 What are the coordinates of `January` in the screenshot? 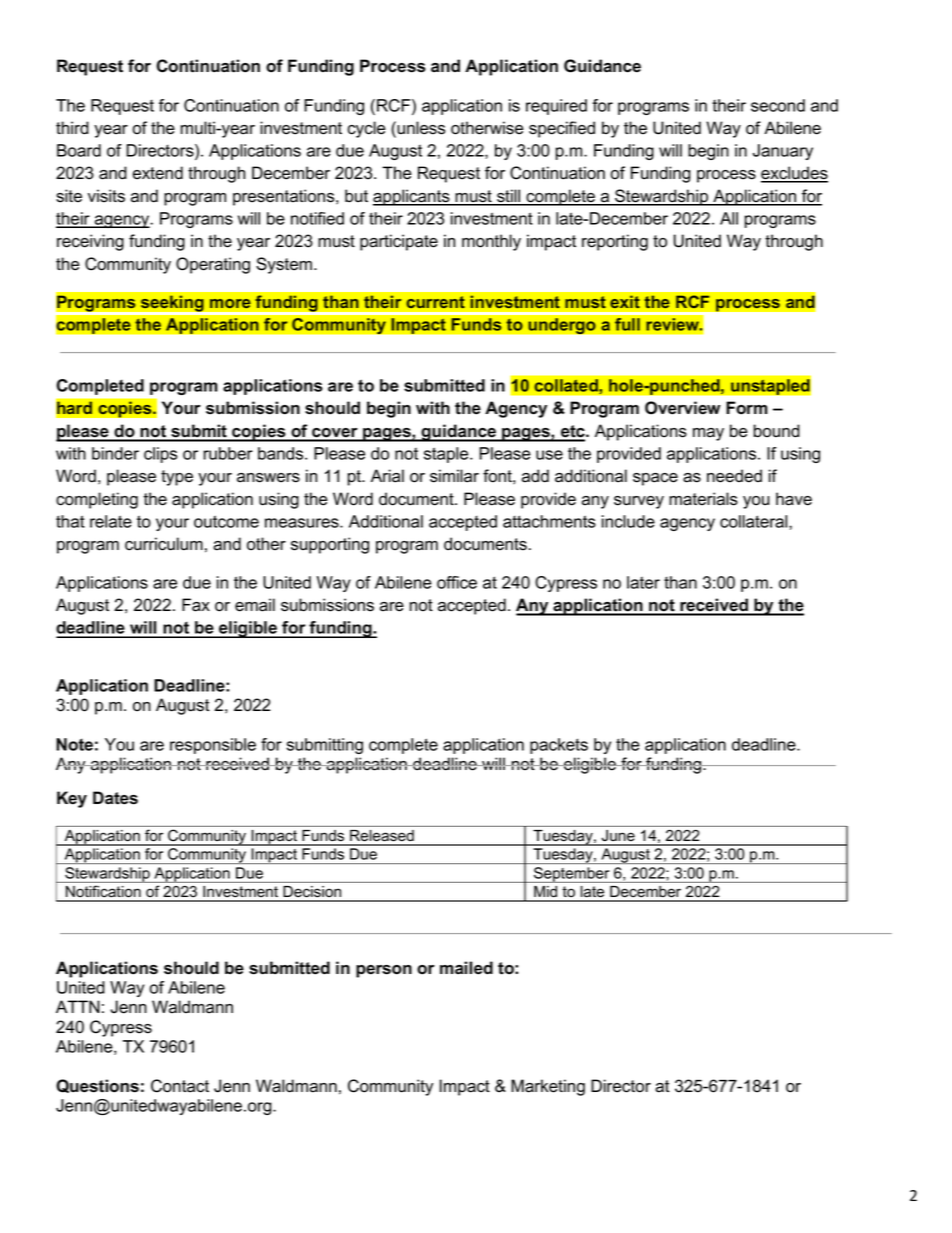 It's located at (783, 152).
